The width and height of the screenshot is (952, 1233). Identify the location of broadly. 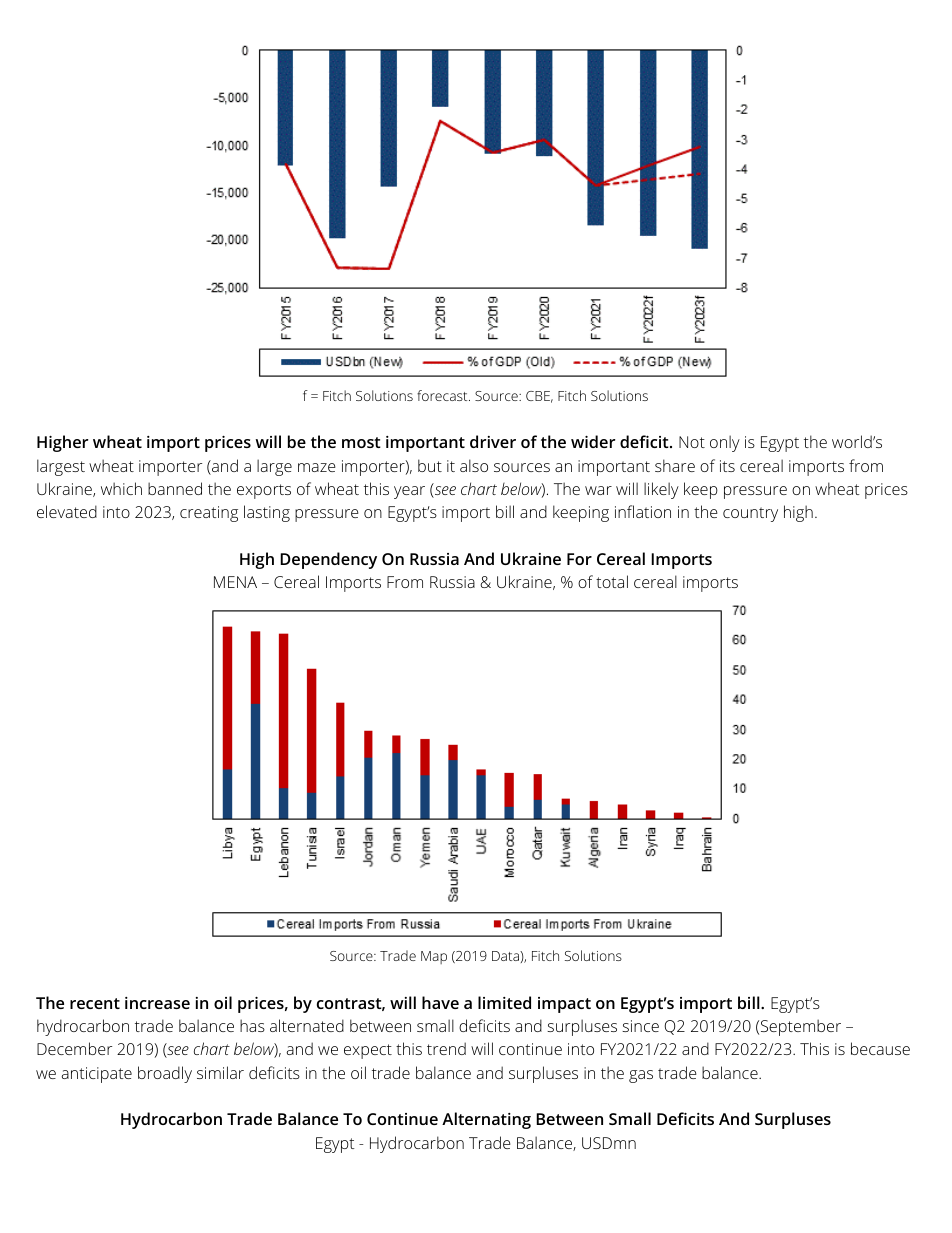
(165, 1074).
